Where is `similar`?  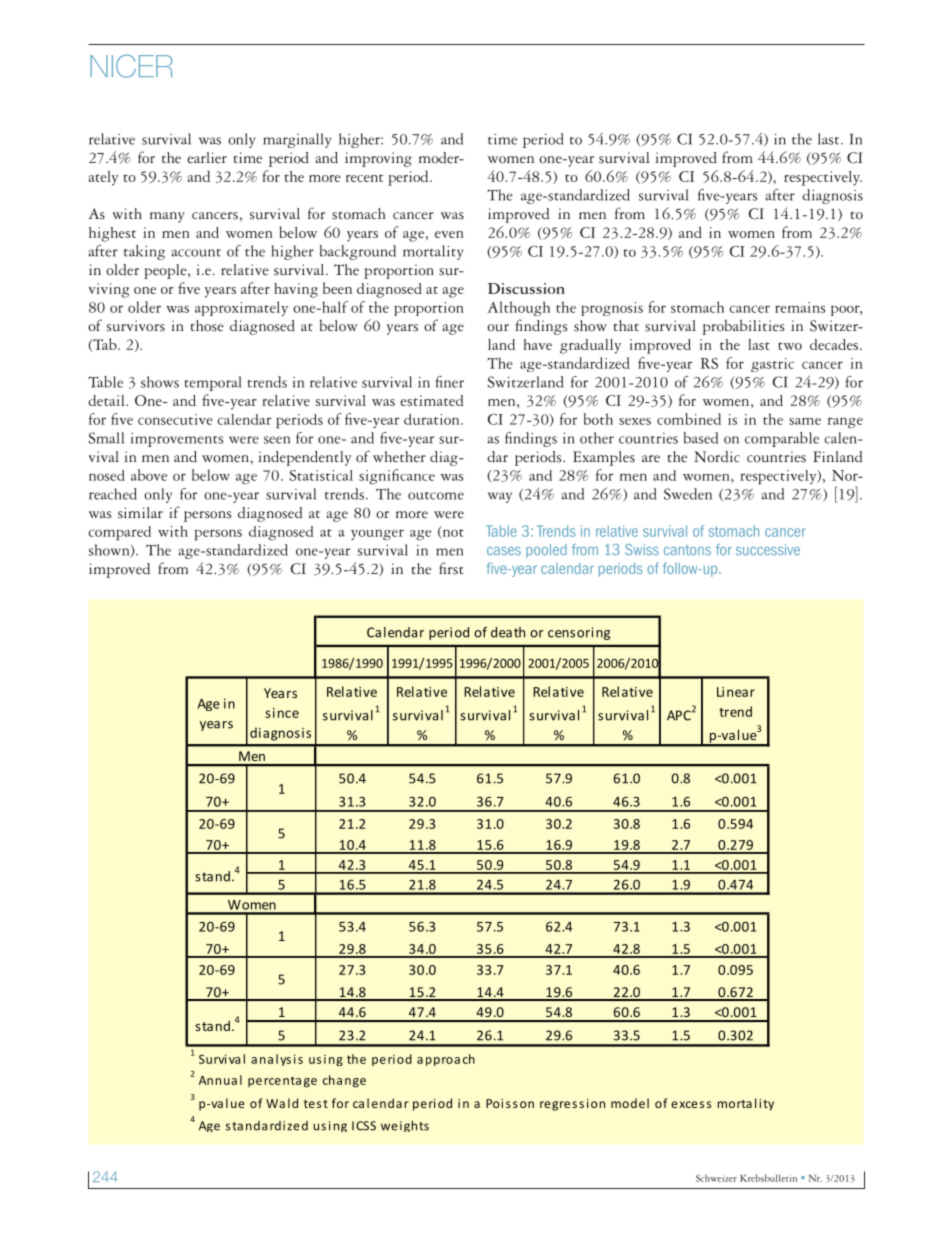 similar is located at coordinates (140, 513).
